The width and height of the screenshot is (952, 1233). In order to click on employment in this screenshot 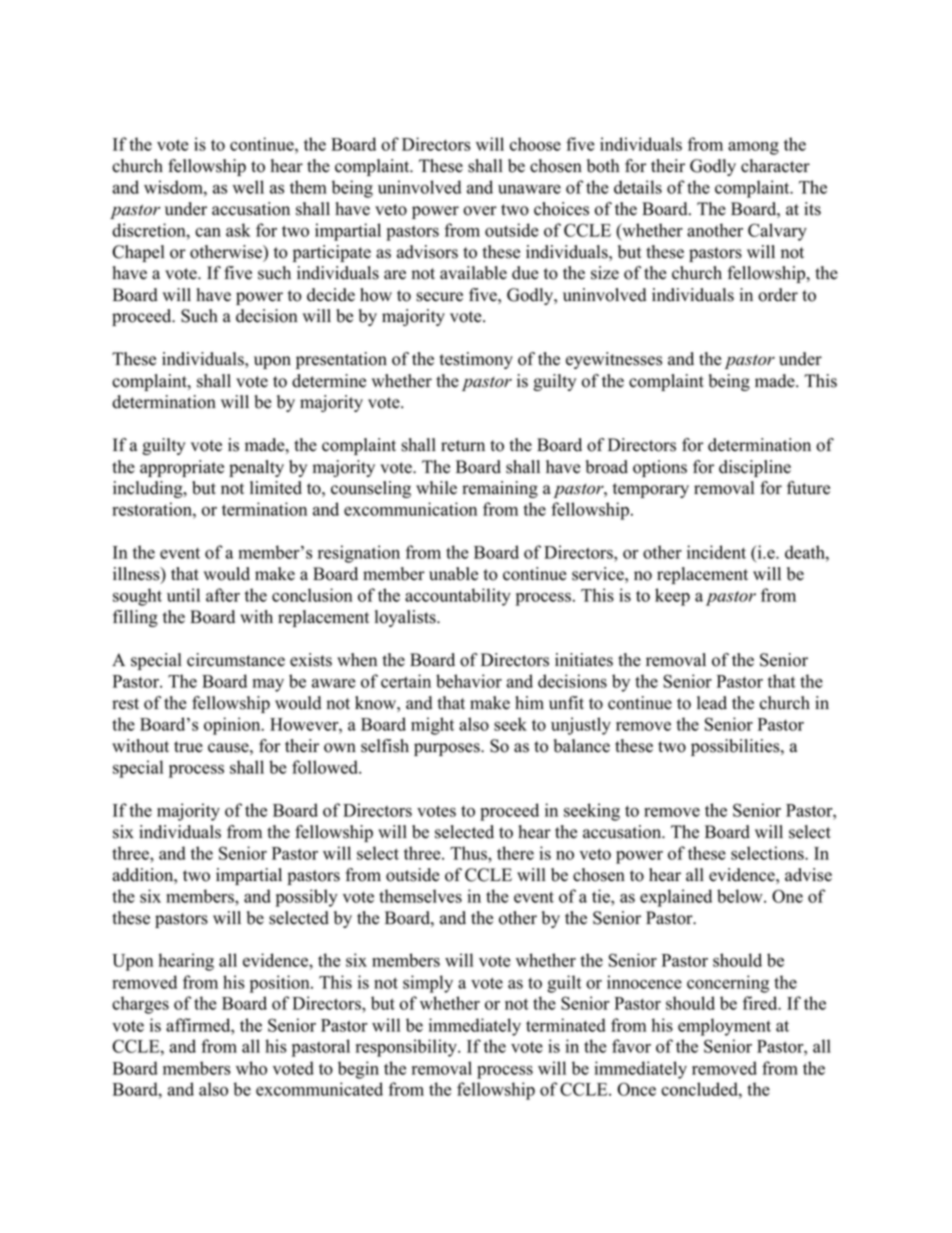, I will do `click(724, 1027)`.
